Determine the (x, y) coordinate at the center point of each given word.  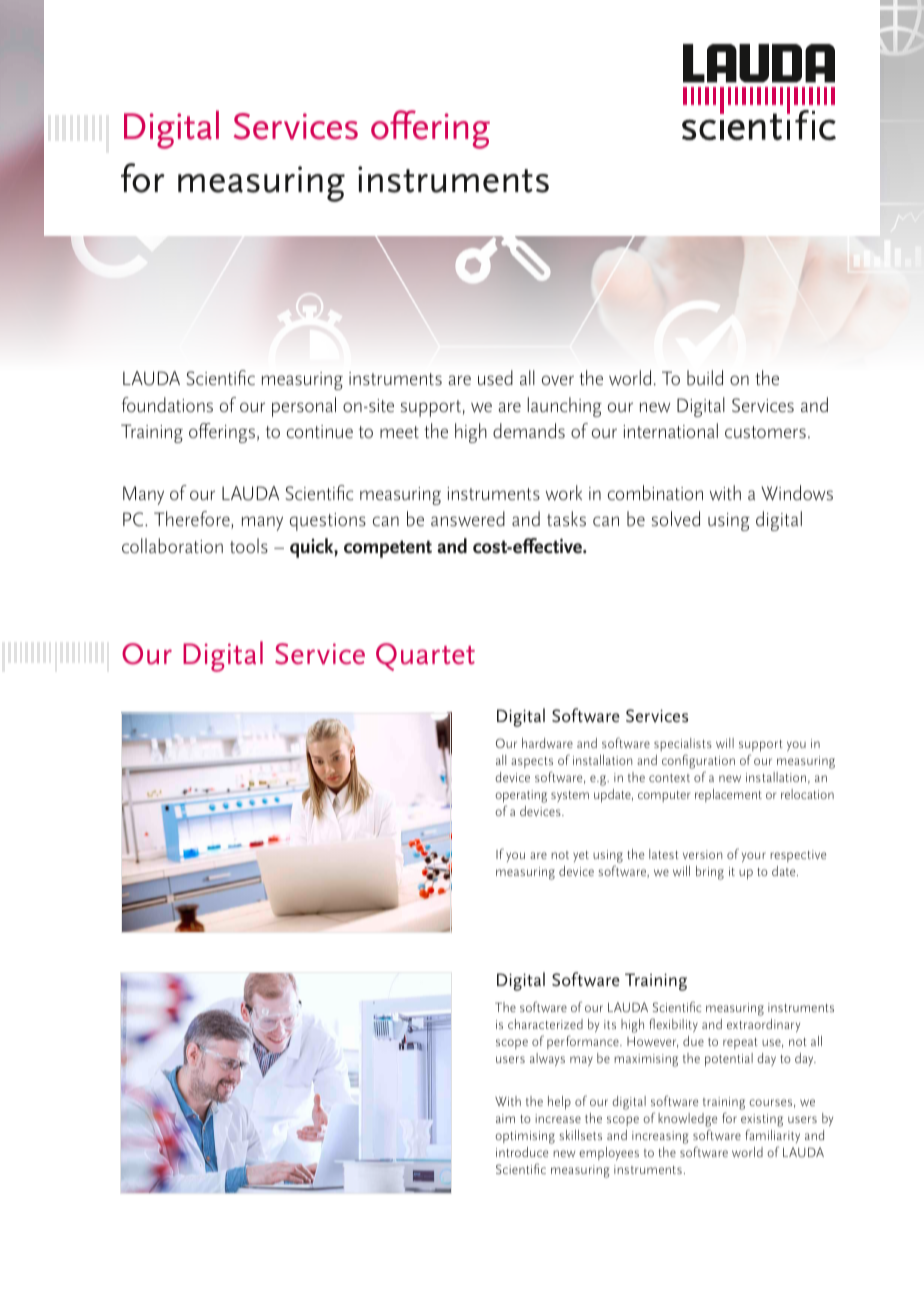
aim (505, 1118)
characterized (545, 1024)
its (610, 1024)
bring (710, 873)
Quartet (425, 657)
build (705, 378)
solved (676, 519)
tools (249, 546)
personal (304, 407)
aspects (532, 762)
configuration (698, 761)
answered (468, 519)
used (495, 378)
